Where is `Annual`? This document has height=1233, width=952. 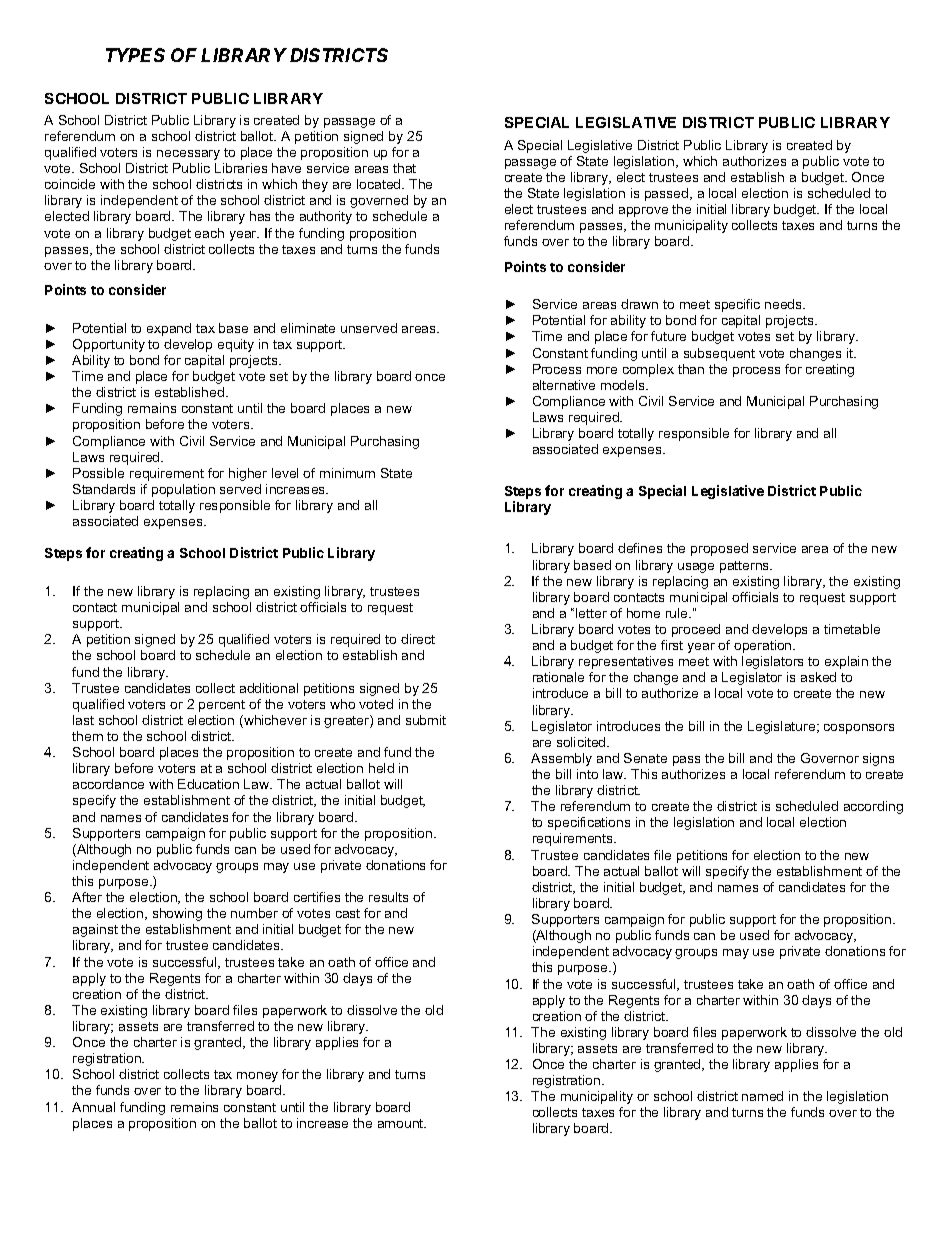 Annual is located at coordinates (93, 1107).
